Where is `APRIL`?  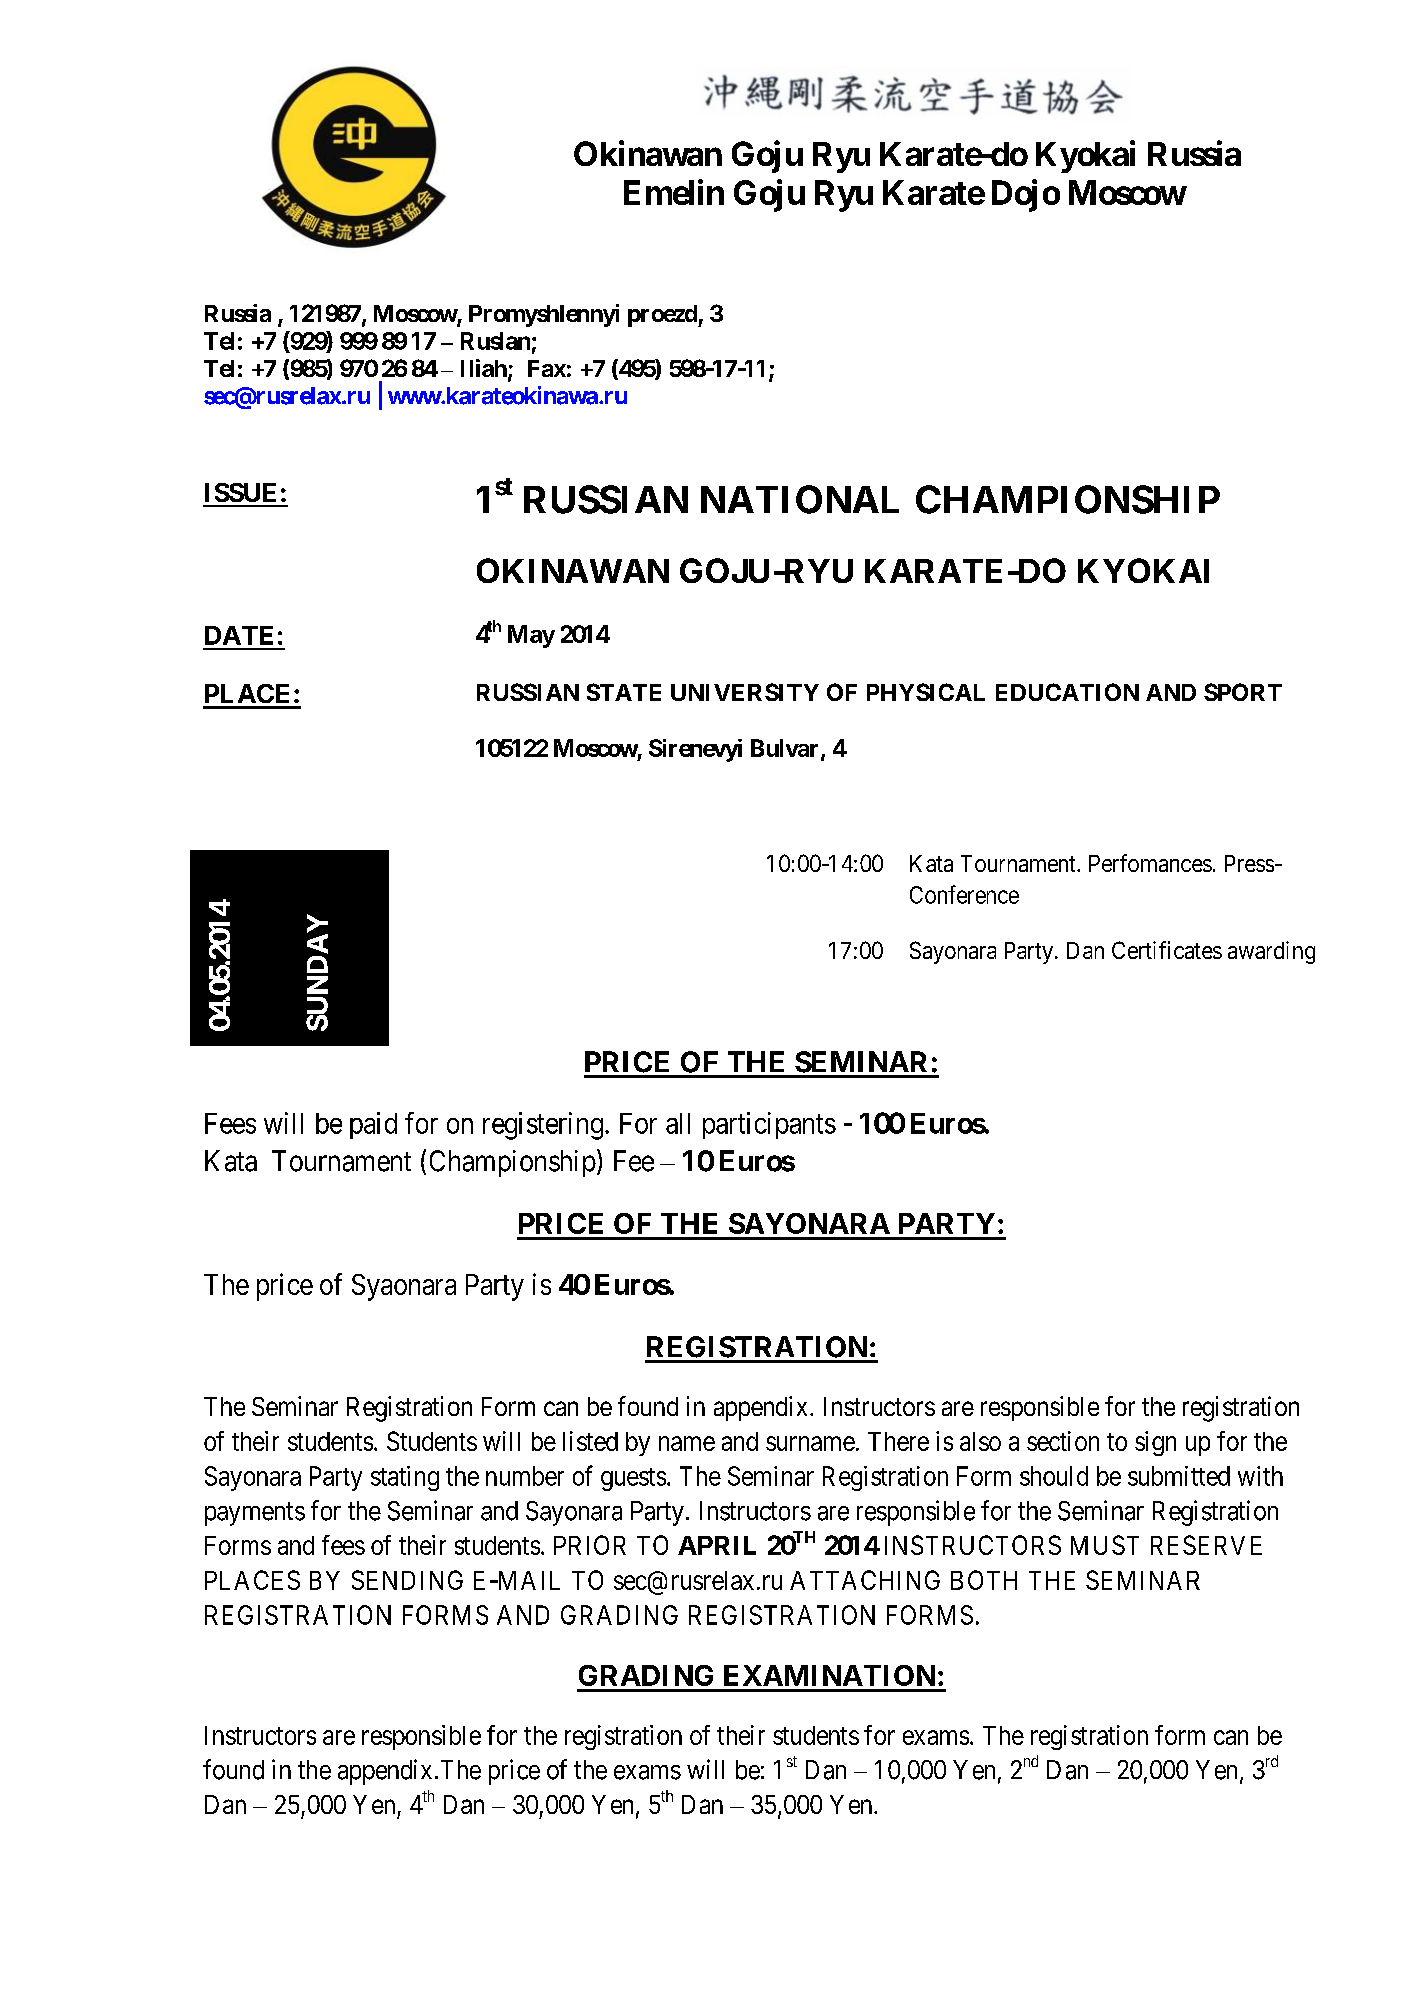
APRIL is located at coordinates (717, 1545).
